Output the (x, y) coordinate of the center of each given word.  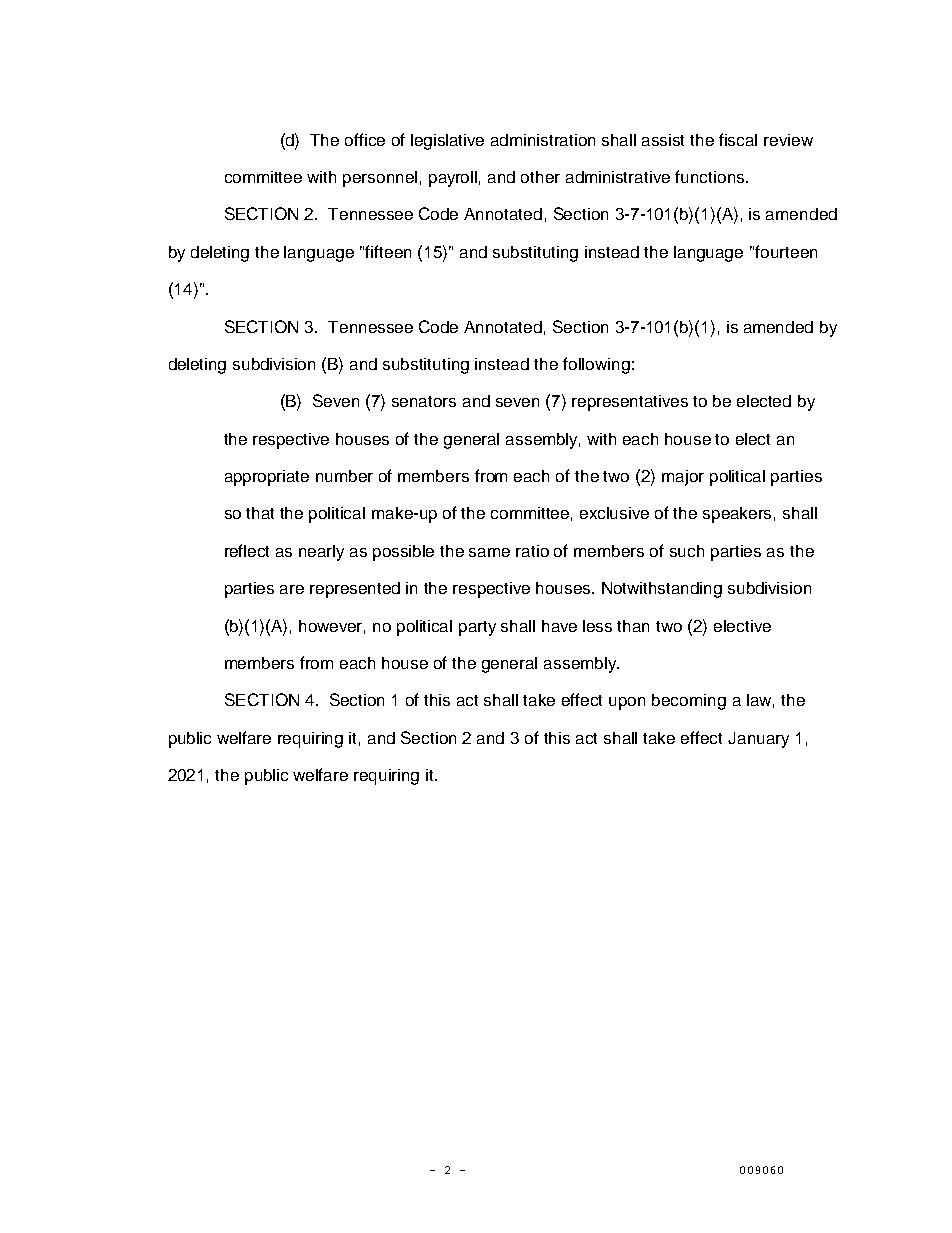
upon (627, 703)
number (344, 476)
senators (424, 401)
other (540, 177)
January (758, 740)
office (365, 139)
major (683, 478)
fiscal (738, 139)
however (332, 627)
